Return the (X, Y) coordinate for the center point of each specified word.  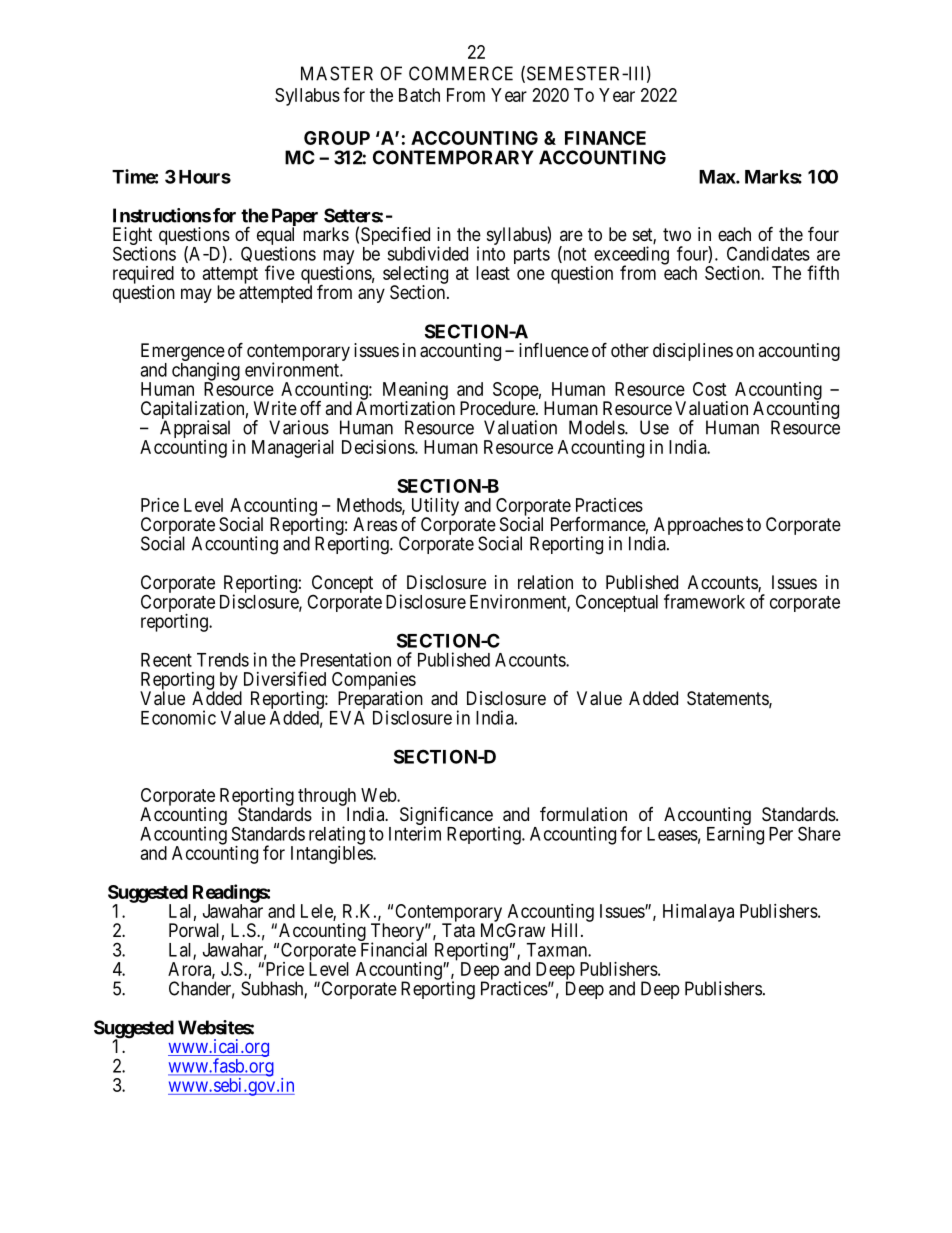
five (280, 272)
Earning (735, 835)
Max (718, 177)
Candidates (768, 253)
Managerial (293, 449)
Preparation (379, 701)
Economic (178, 717)
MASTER (337, 73)
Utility (435, 508)
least (493, 273)
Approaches (697, 527)
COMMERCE (461, 73)
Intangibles (332, 855)
